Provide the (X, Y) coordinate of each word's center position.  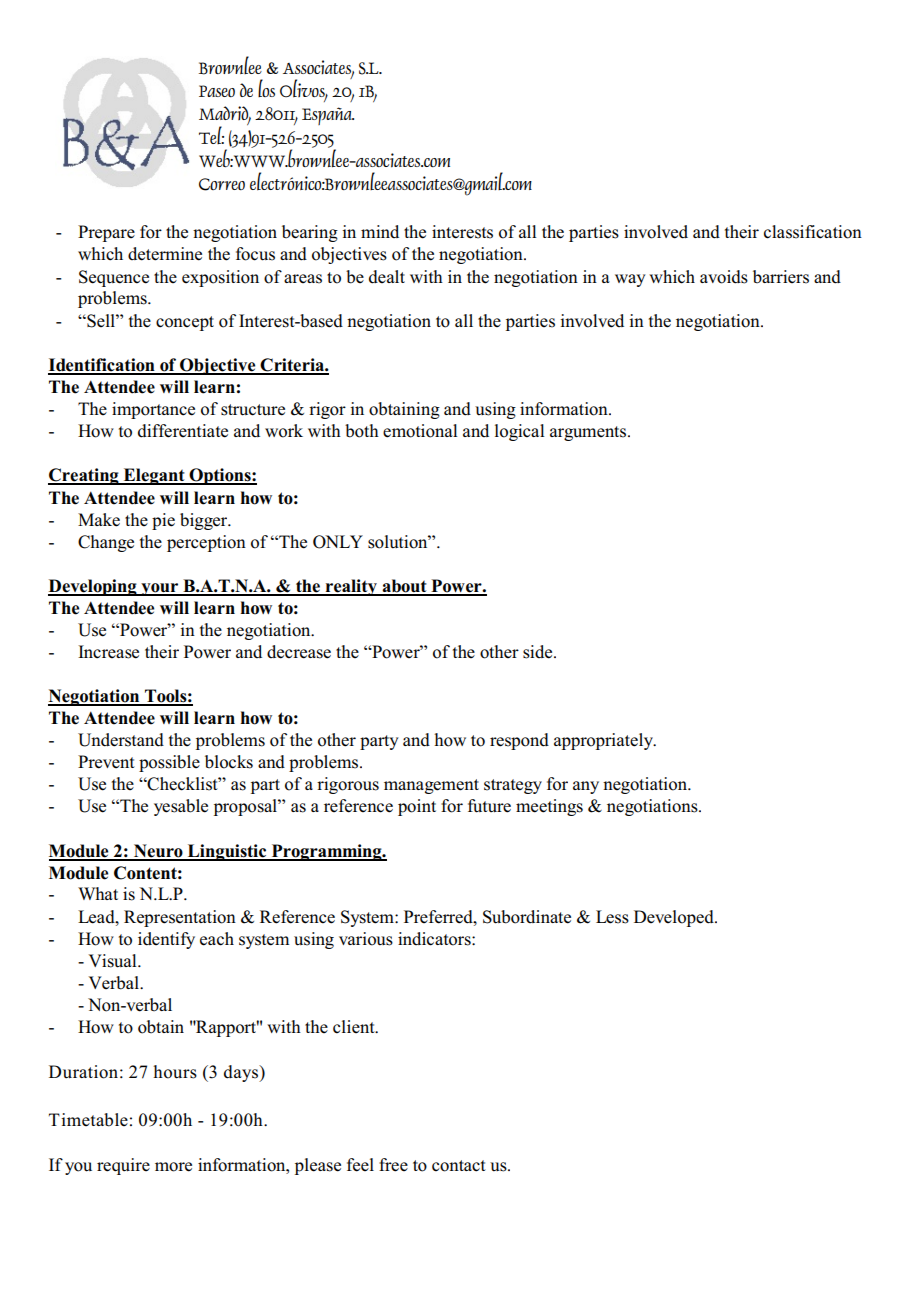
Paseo (217, 91)
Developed (675, 918)
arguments (589, 433)
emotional (420, 431)
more (173, 1167)
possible (169, 763)
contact (459, 1166)
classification (813, 232)
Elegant (154, 476)
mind (380, 231)
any (586, 787)
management (431, 786)
